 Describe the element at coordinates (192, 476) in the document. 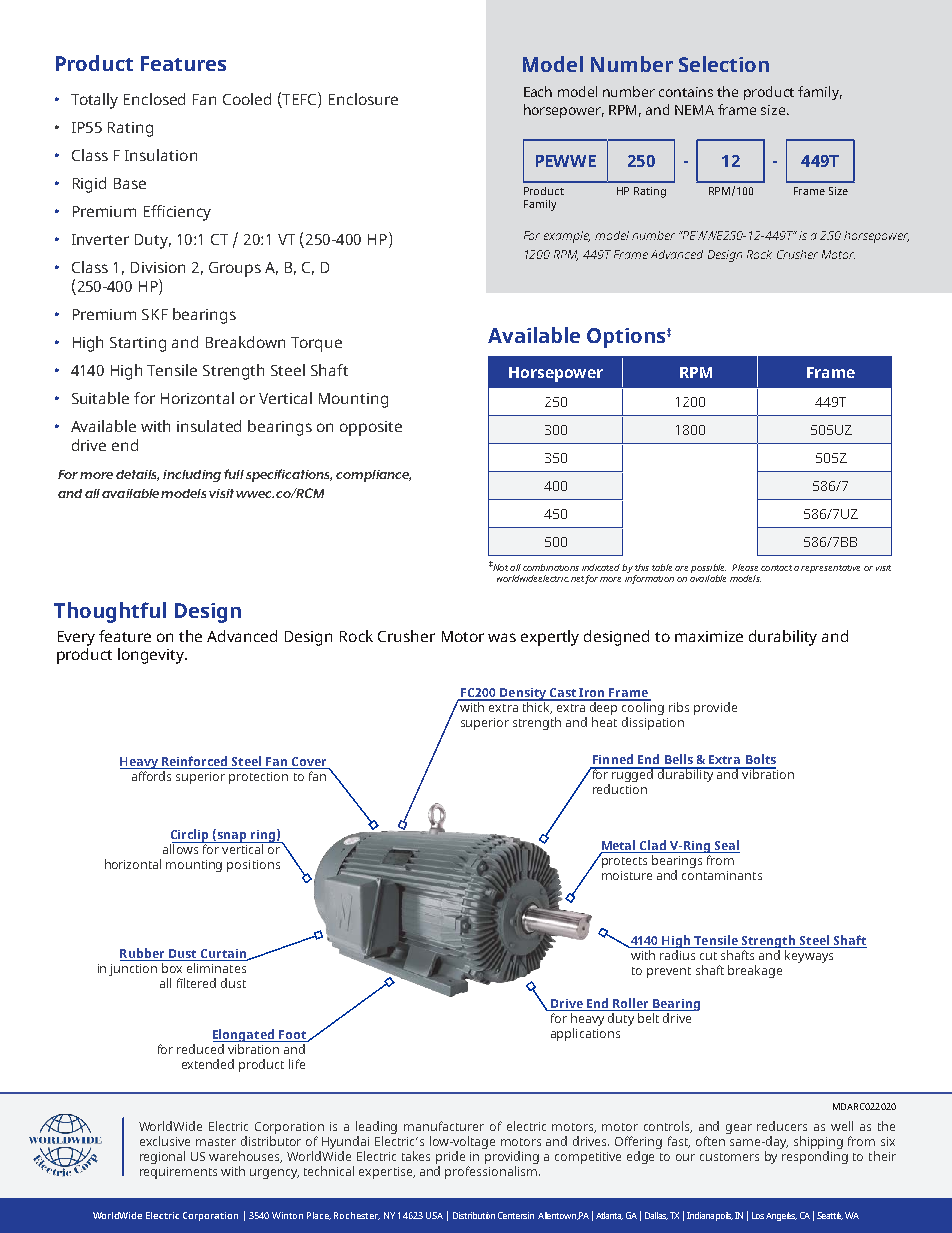

I see `including` at that location.
